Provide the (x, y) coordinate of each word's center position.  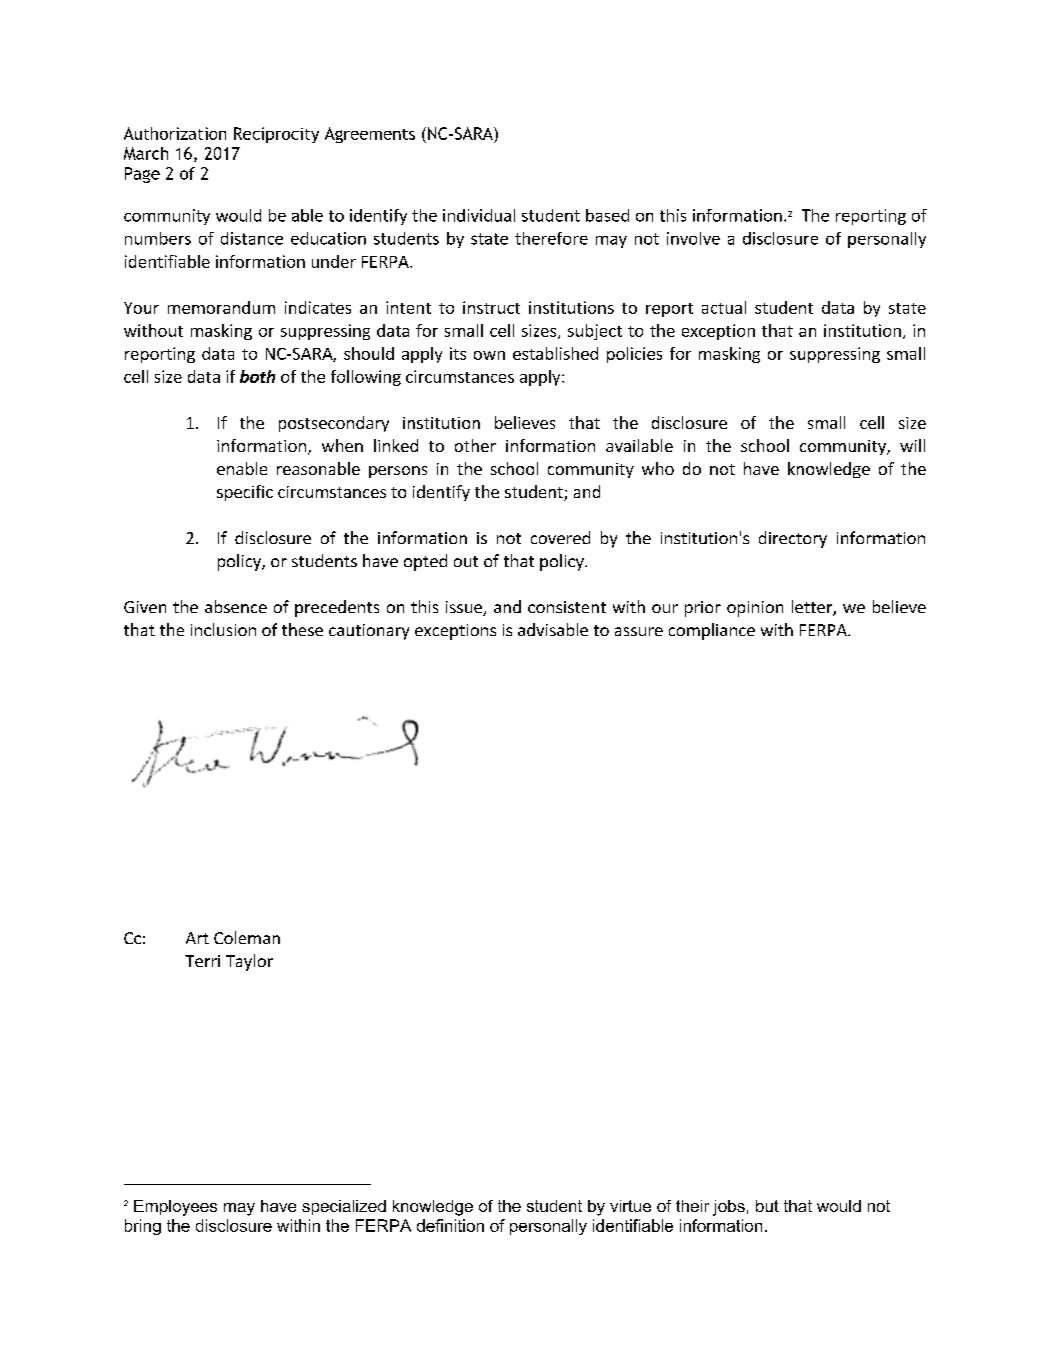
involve (693, 238)
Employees (175, 1208)
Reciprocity (276, 135)
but (767, 1206)
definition (450, 1225)
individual (479, 215)
